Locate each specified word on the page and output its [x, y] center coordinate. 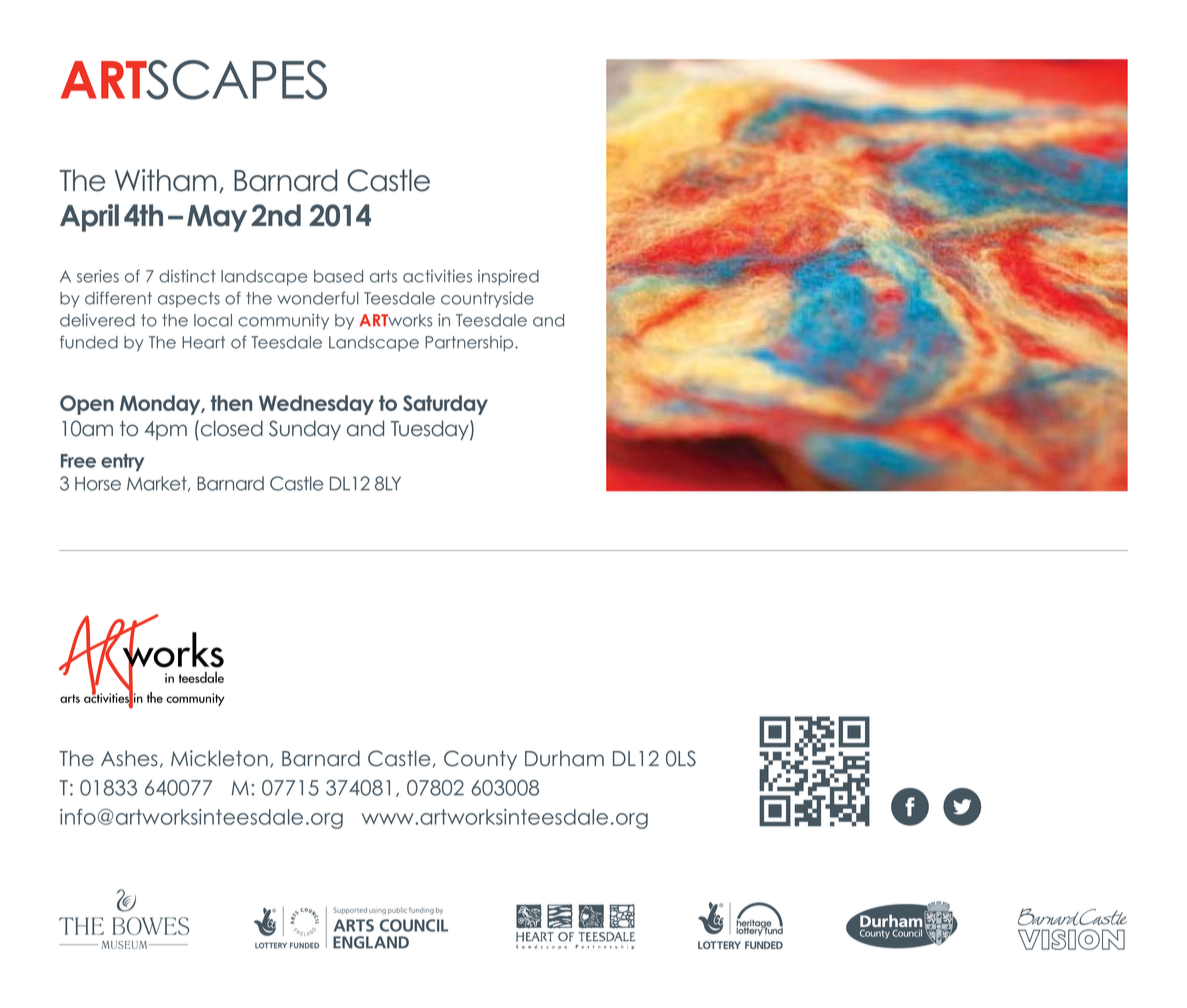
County [480, 760]
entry [122, 462]
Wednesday [316, 405]
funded [89, 342]
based [338, 276]
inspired [508, 278]
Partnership [470, 344]
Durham [564, 758]
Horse [98, 484]
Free [78, 461]
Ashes [129, 758]
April [89, 218]
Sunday [305, 430]
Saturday [445, 405]
